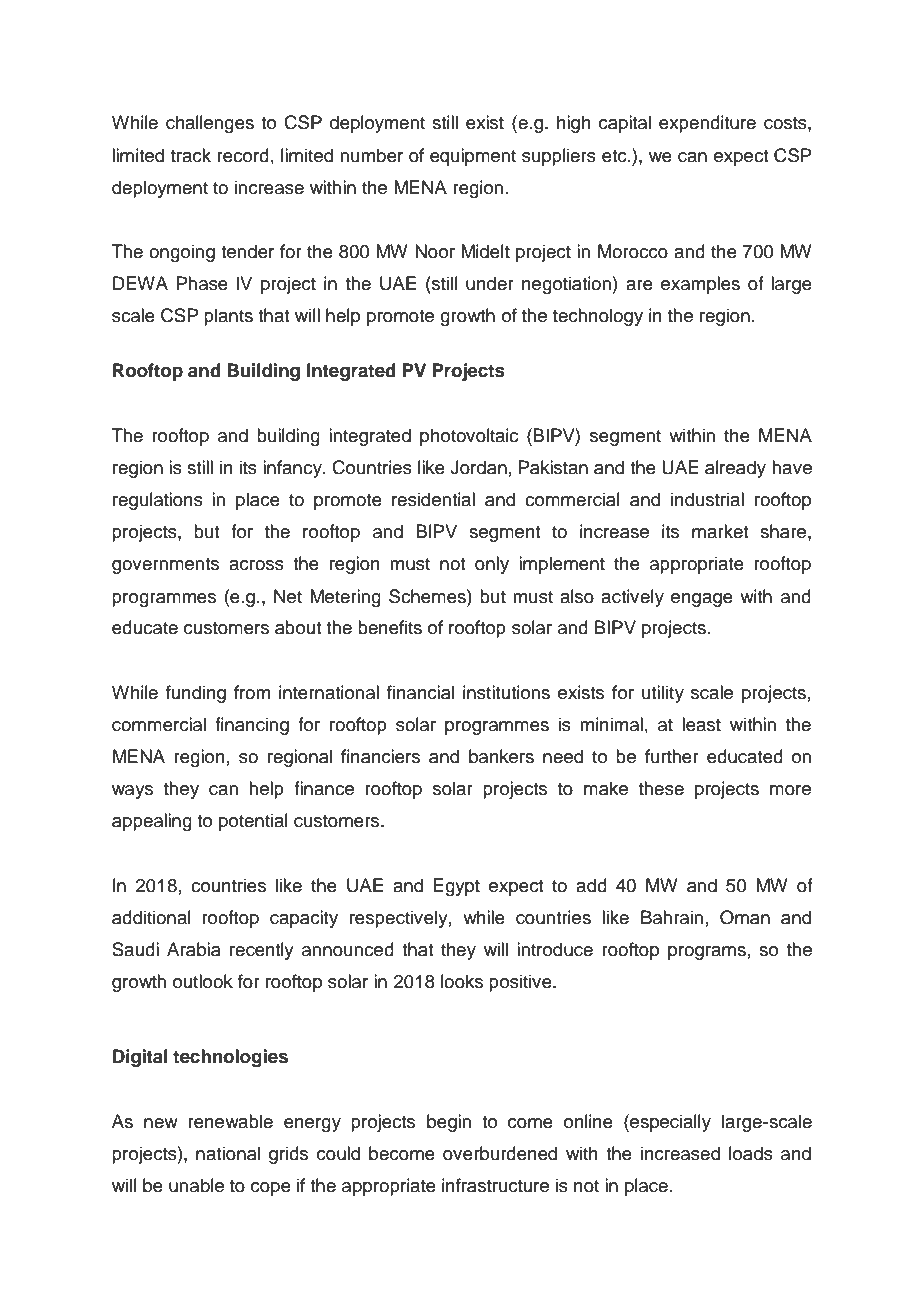  What do you see at coordinates (751, 1153) in the screenshot?
I see `loads` at bounding box center [751, 1153].
